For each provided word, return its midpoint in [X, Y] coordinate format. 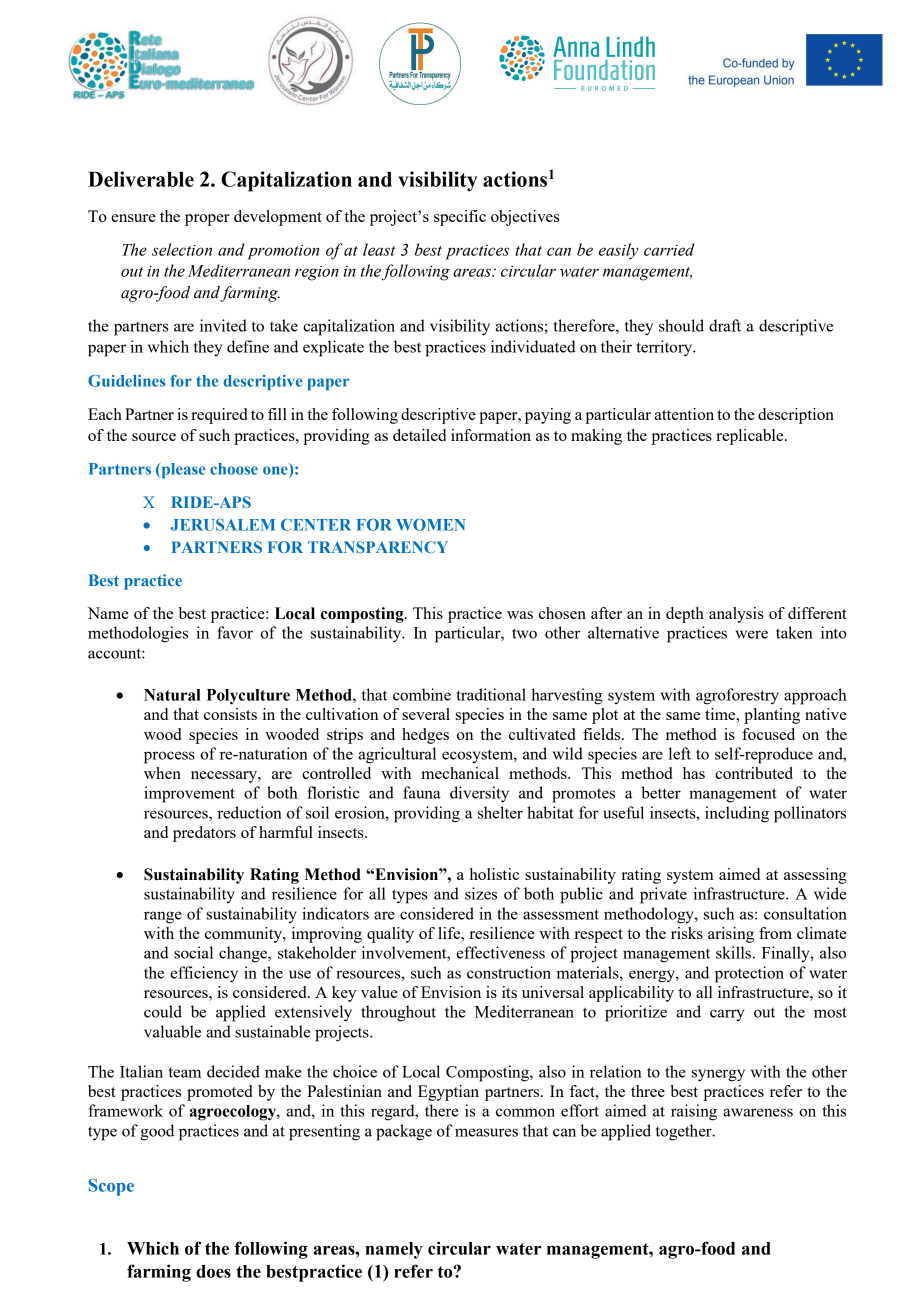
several [426, 714]
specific [460, 218]
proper [207, 220]
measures [486, 1132]
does [213, 1271]
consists [230, 714]
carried [669, 249]
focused [768, 734]
